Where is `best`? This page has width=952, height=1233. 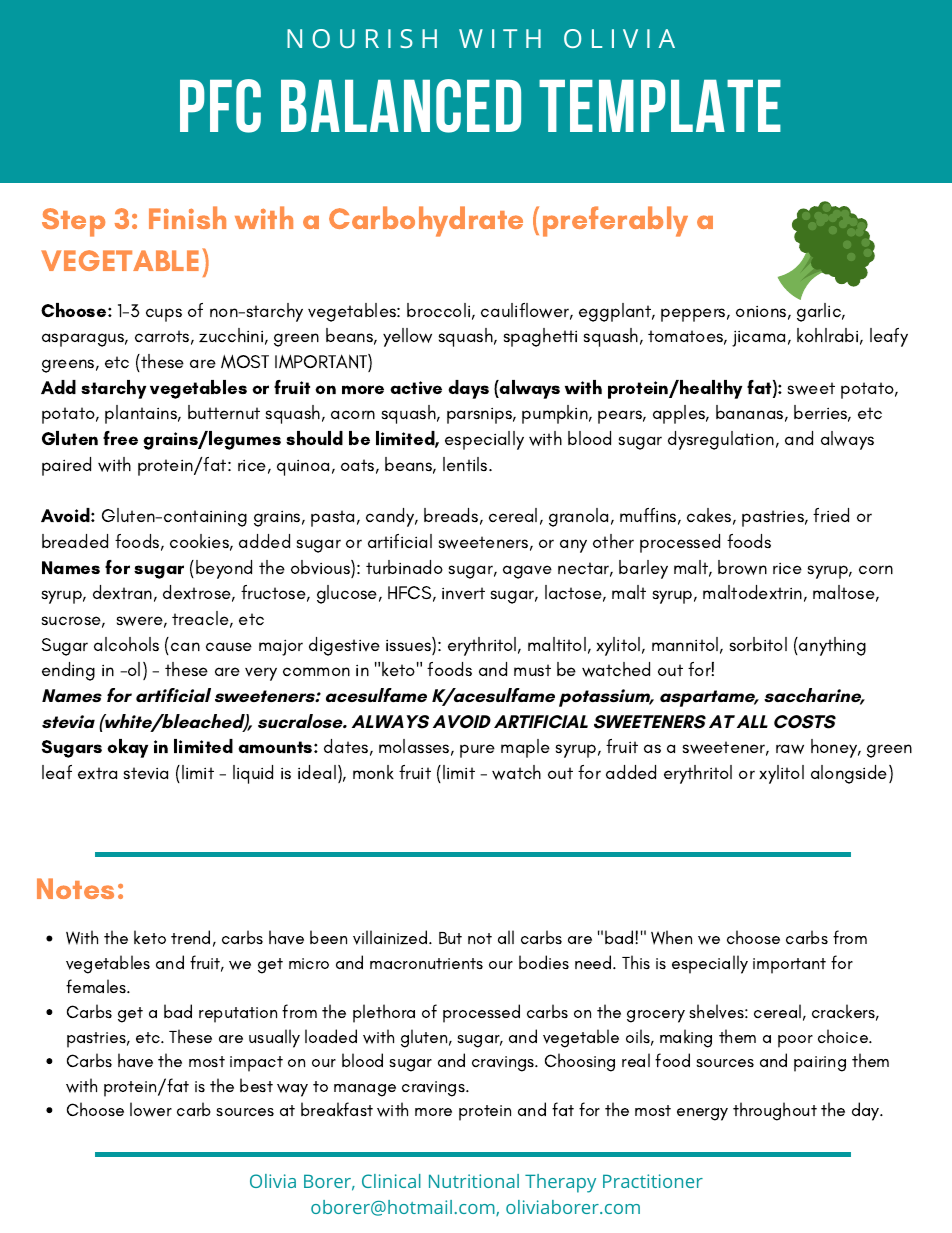
best is located at coordinates (256, 1085).
